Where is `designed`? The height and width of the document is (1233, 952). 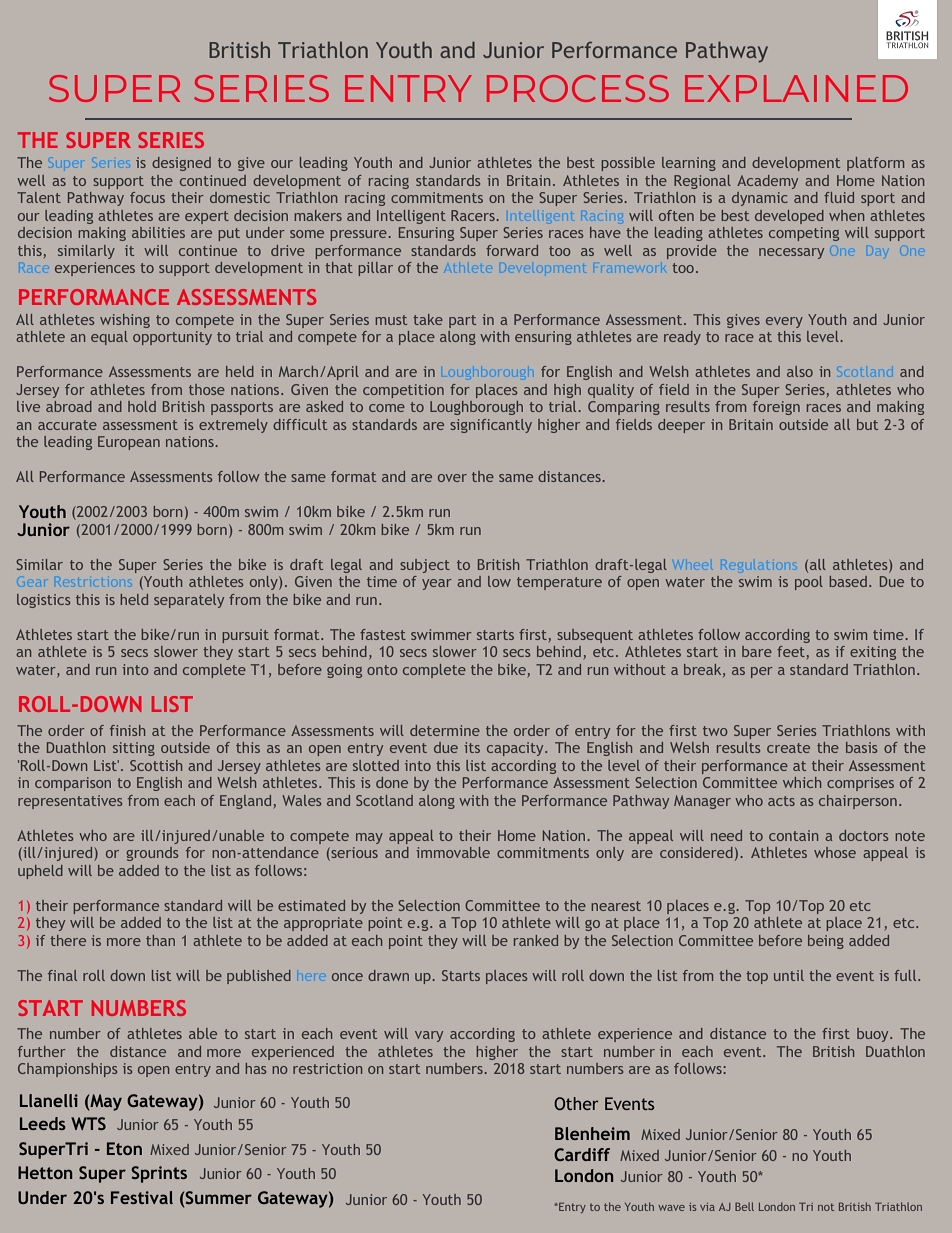
designed is located at coordinates (181, 164).
